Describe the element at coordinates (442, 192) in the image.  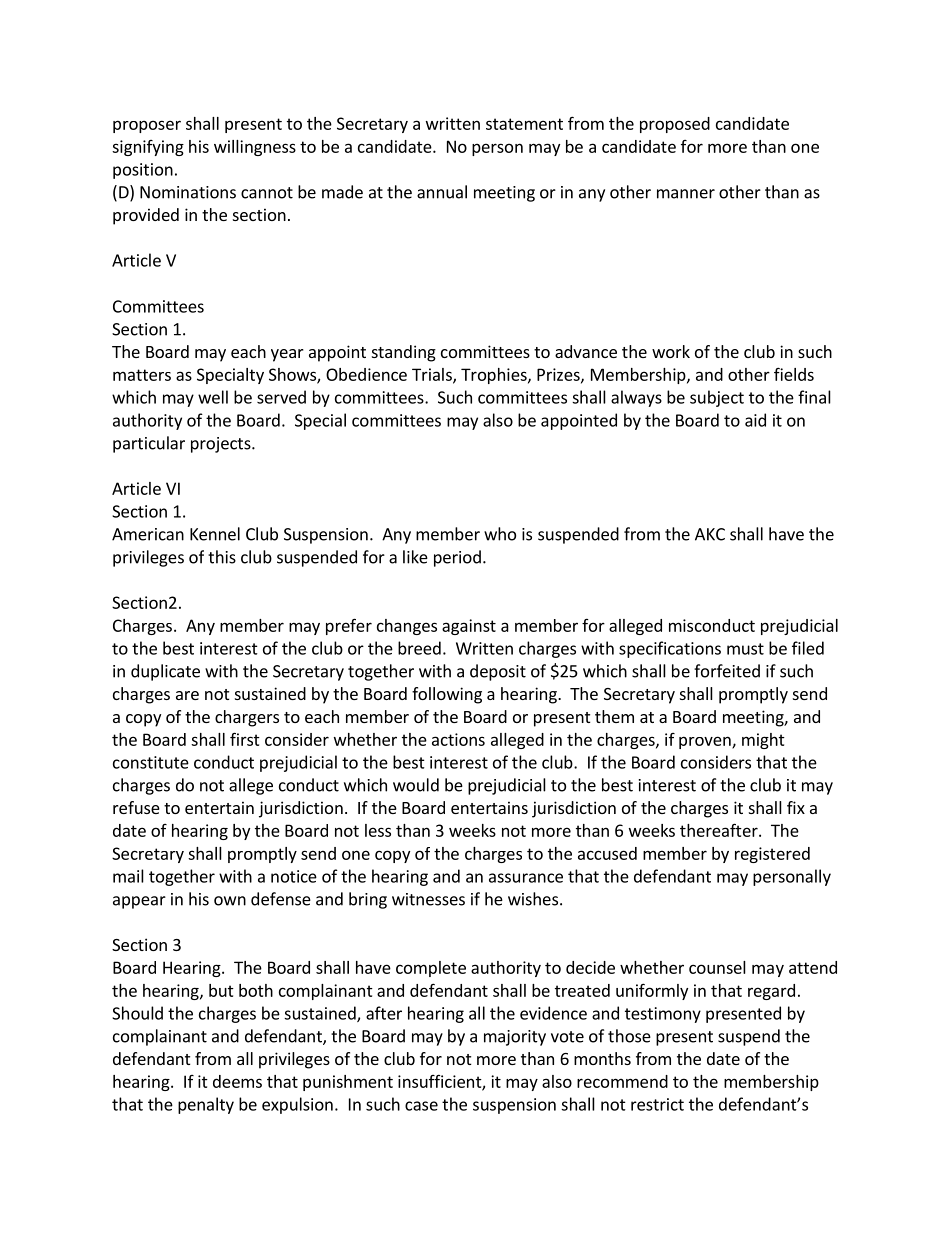
I see `annual` at that location.
